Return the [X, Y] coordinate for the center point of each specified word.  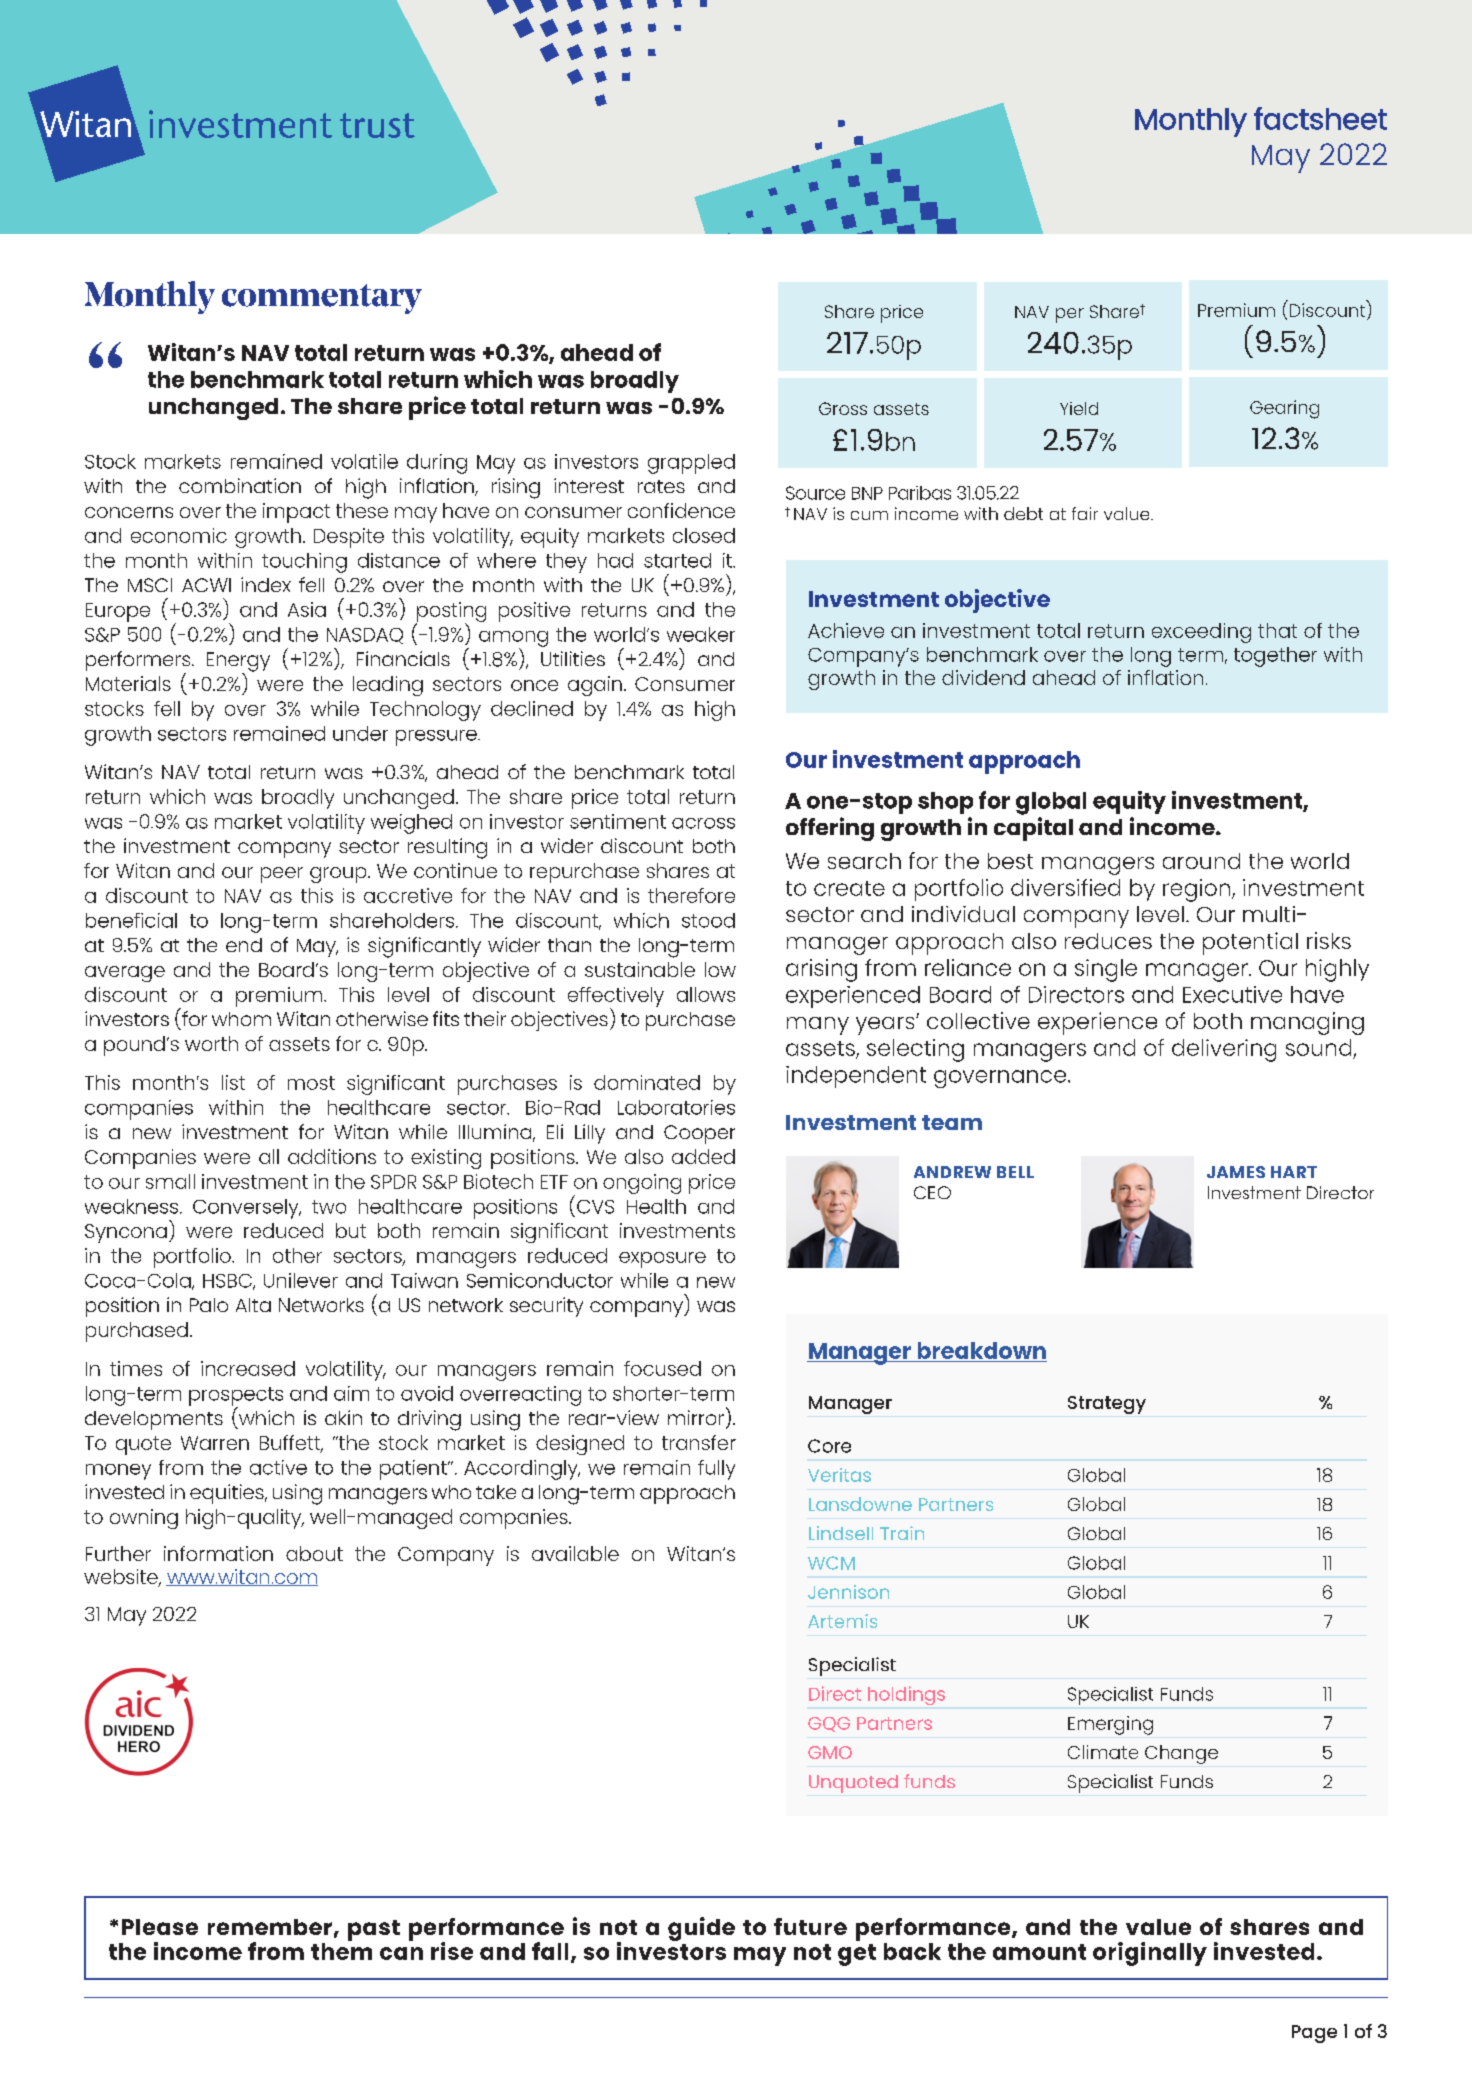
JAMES [1236, 1172]
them [341, 1951]
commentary [322, 299]
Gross [843, 408]
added [703, 1156]
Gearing [1284, 409]
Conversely [247, 1209]
